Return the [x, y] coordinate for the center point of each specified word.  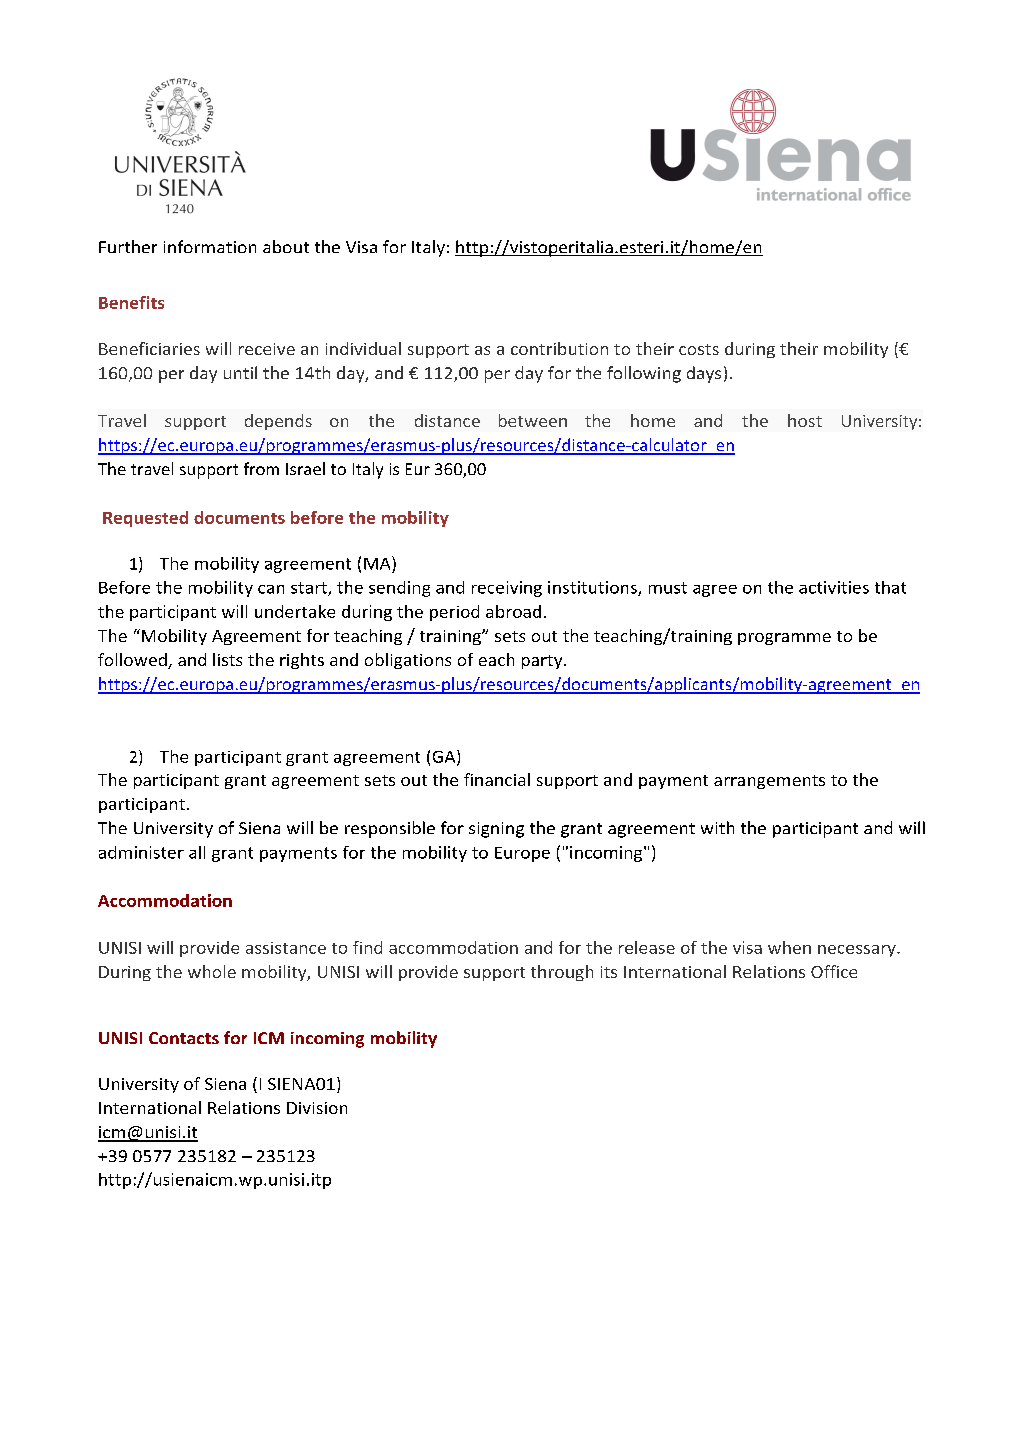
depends [278, 422]
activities [834, 587]
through [562, 973]
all [197, 852]
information [210, 246]
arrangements [769, 782]
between [533, 420]
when [789, 947]
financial [497, 779]
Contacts [184, 1038]
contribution [559, 348]
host [805, 420]
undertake [295, 611]
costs [699, 349]
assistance [286, 948]
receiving [507, 589]
